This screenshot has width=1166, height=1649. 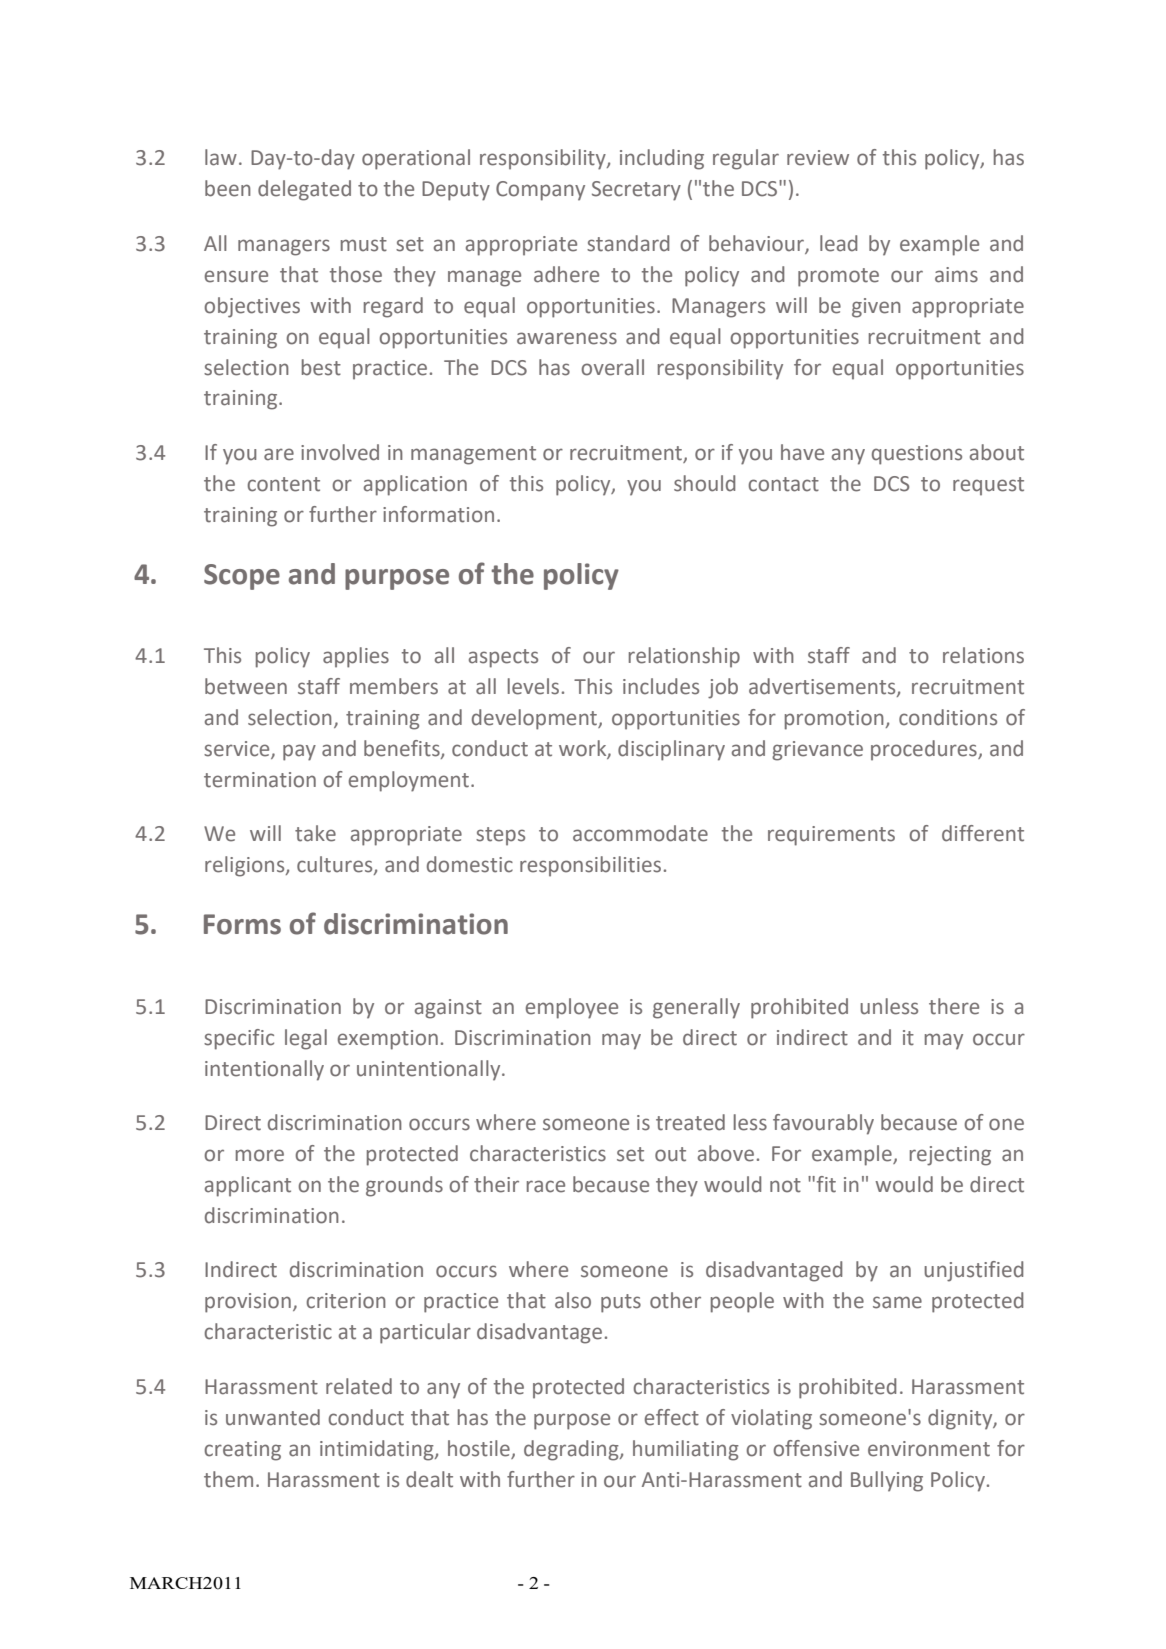 I want to click on applies, so click(x=356, y=657).
